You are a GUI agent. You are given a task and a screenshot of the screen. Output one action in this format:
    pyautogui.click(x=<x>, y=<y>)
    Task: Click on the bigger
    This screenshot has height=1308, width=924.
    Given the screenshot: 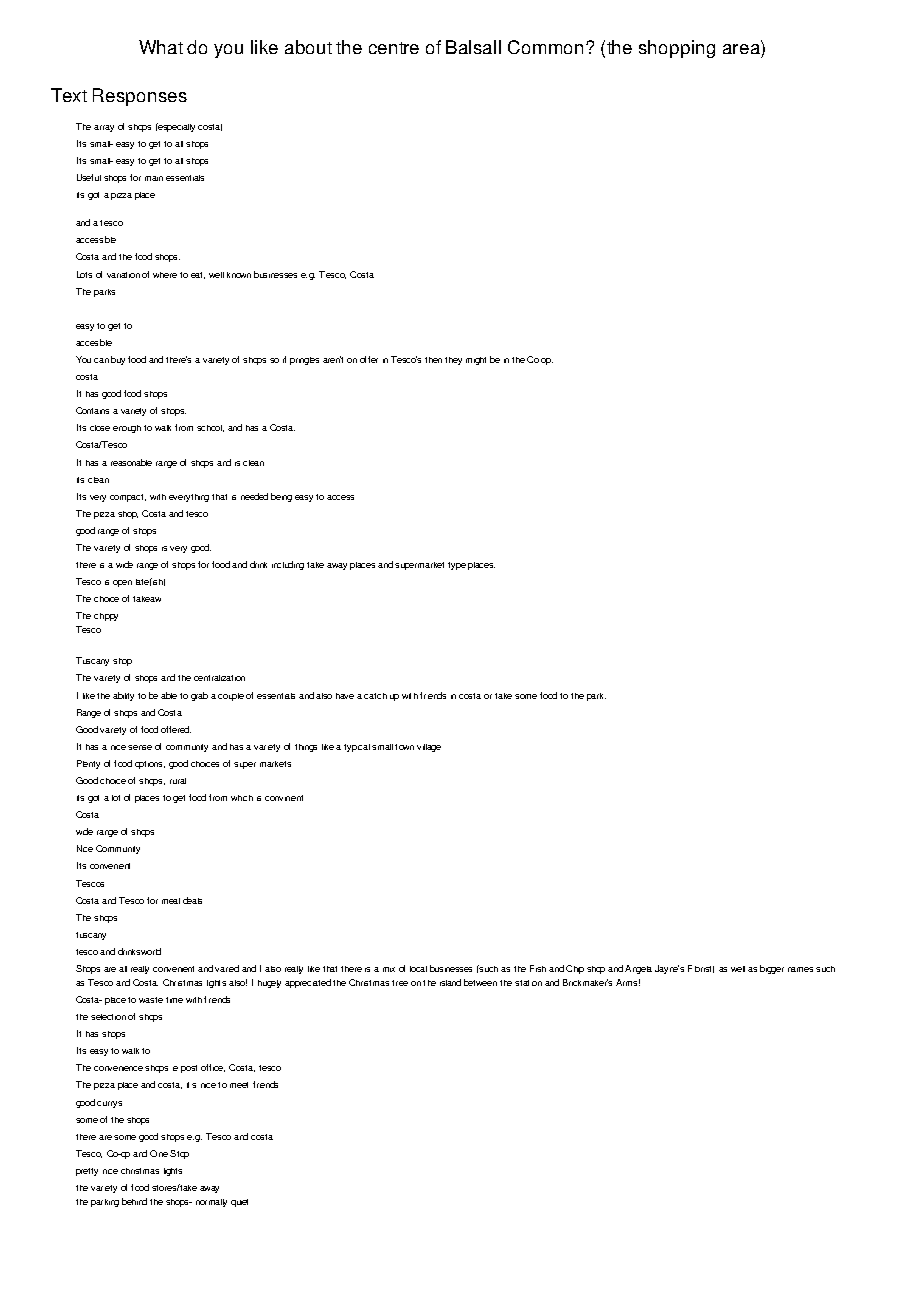 What is the action you would take?
    pyautogui.click(x=772, y=969)
